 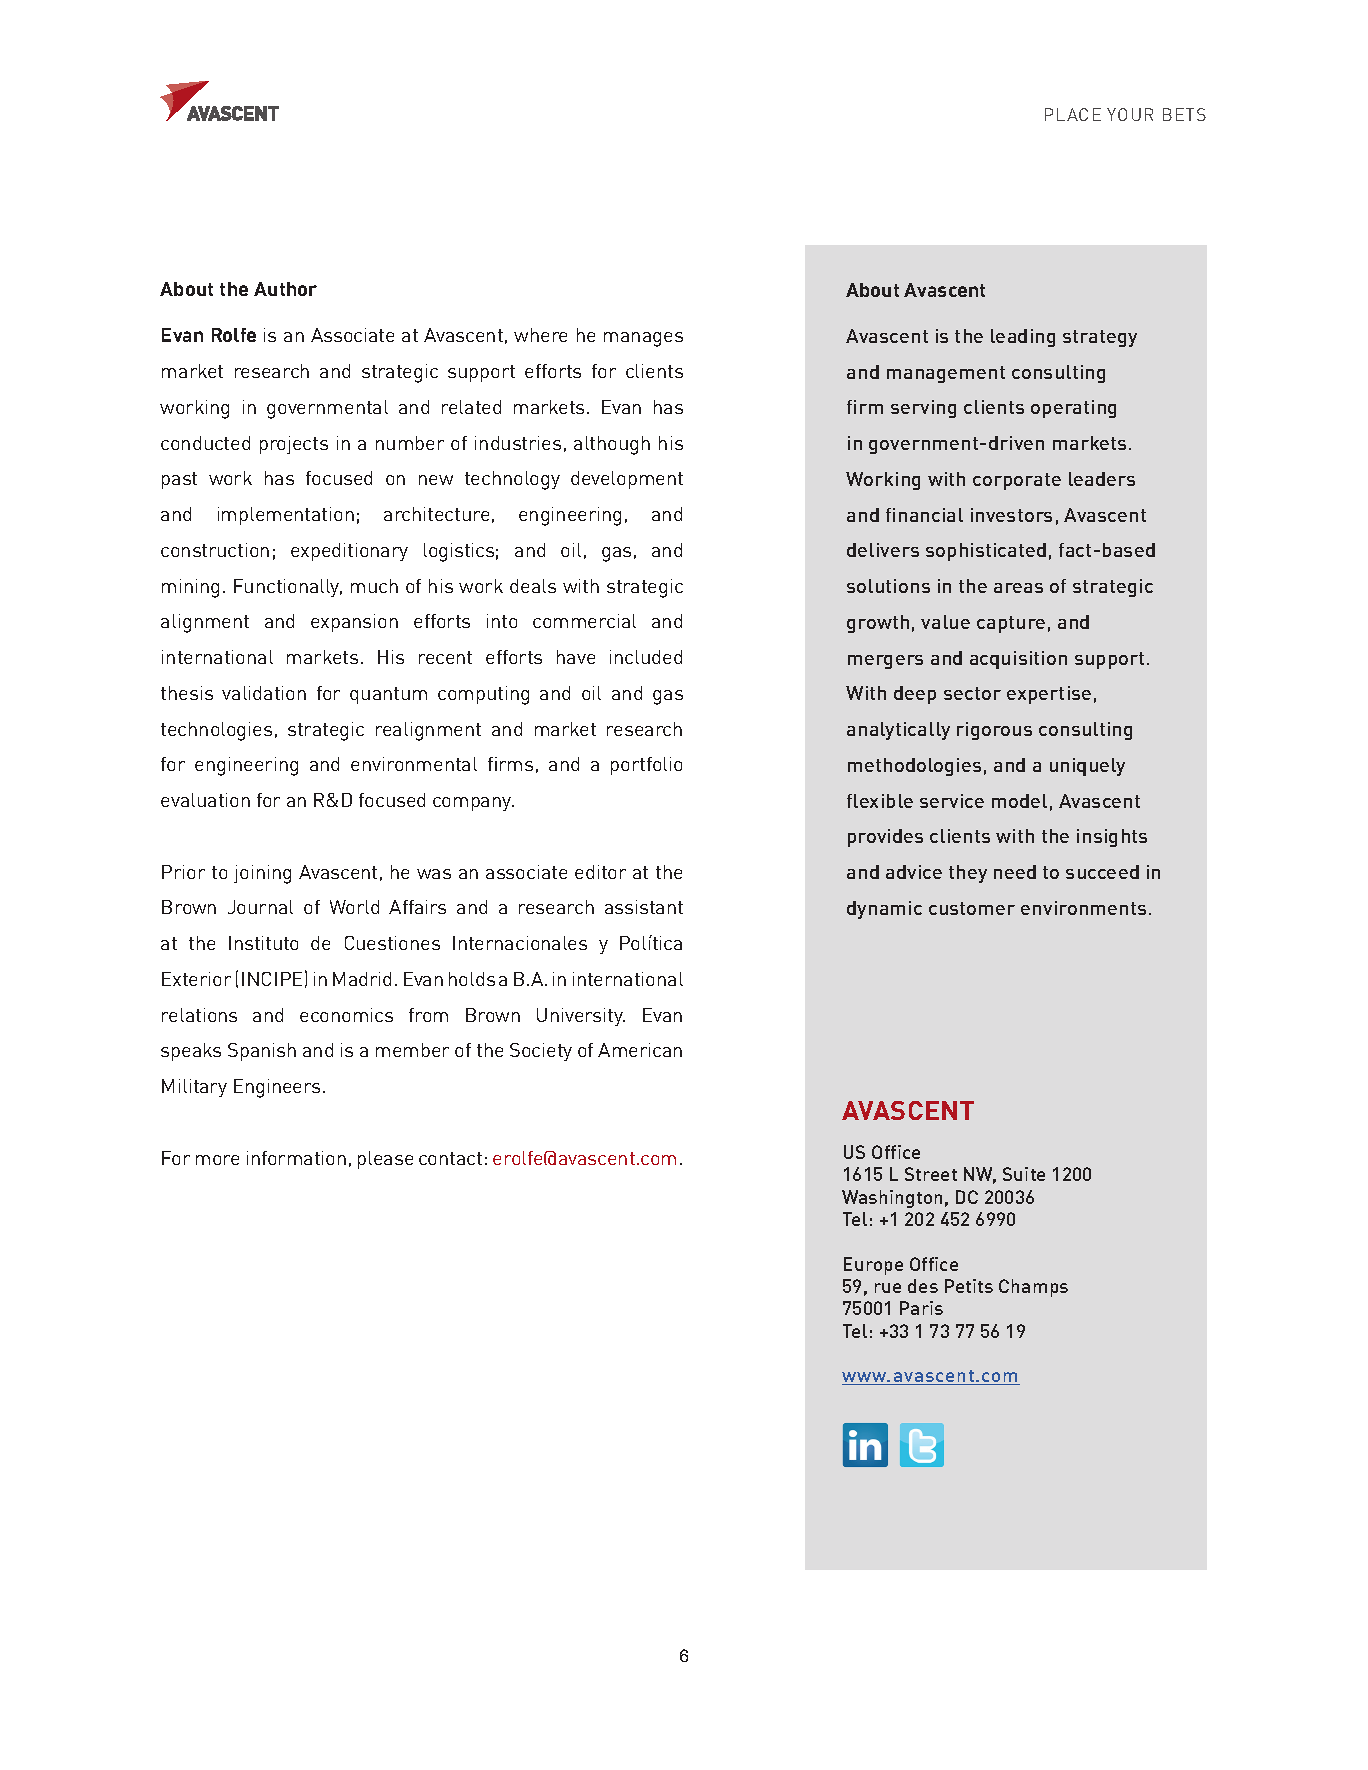 I want to click on although, so click(x=612, y=445).
